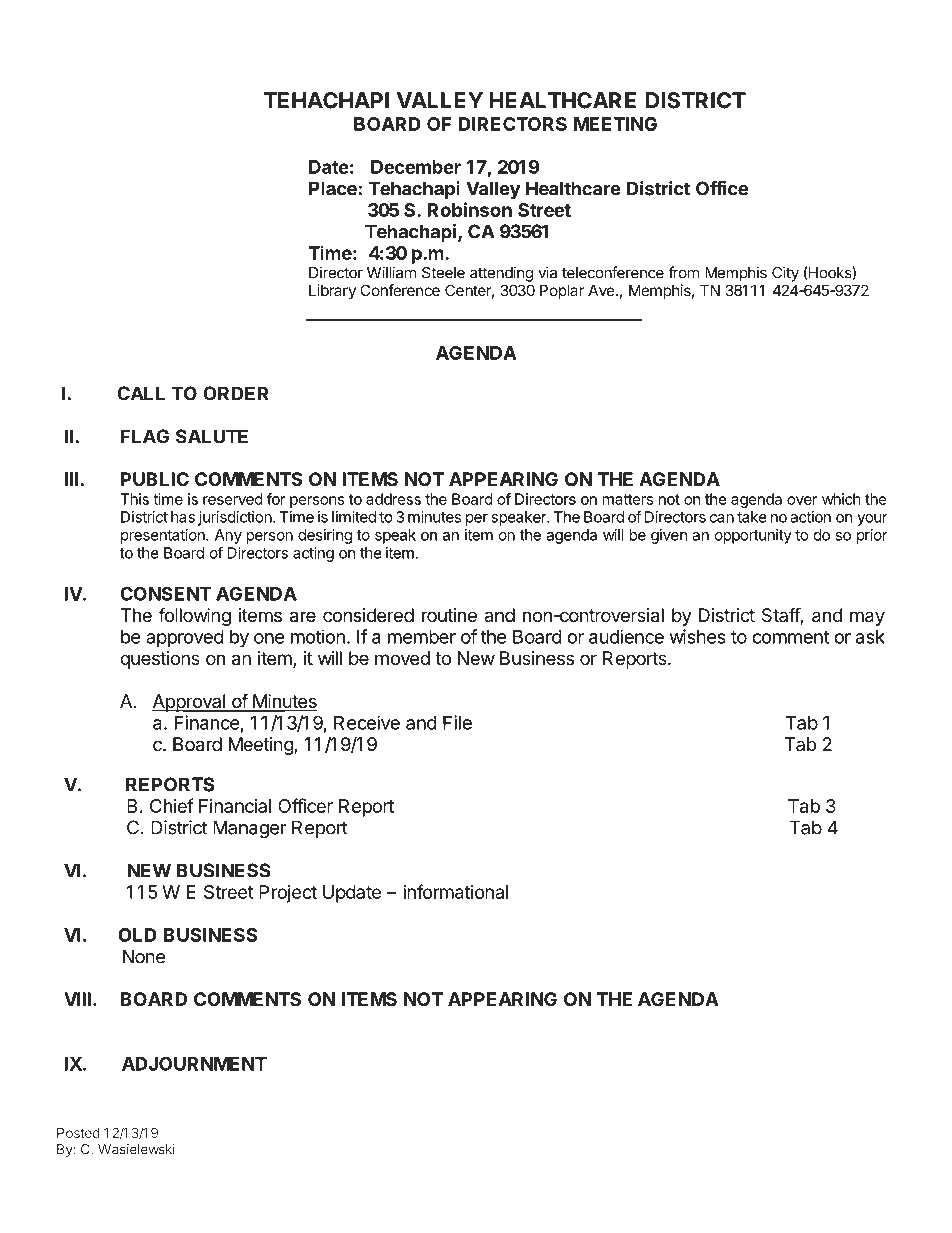  What do you see at coordinates (422, 637) in the screenshot?
I see `member` at bounding box center [422, 637].
